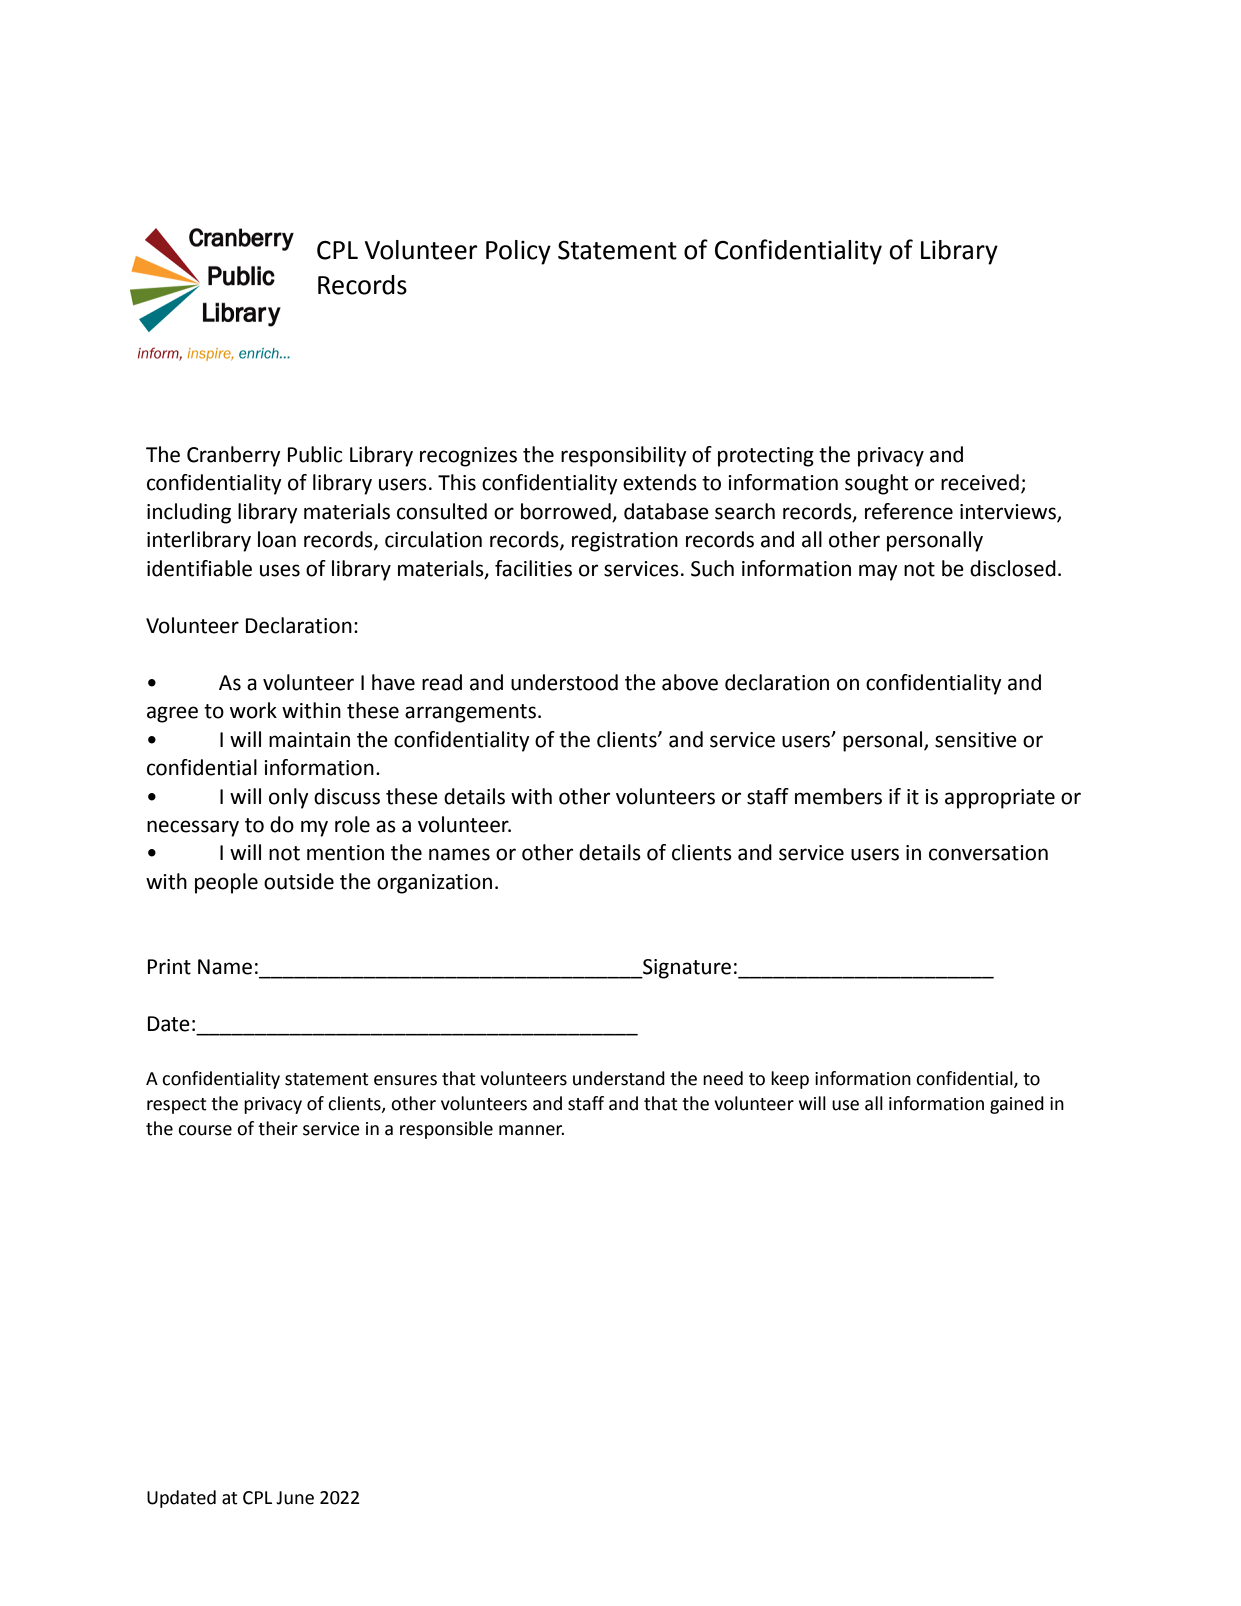 The image size is (1241, 1606). Describe the element at coordinates (1017, 1105) in the screenshot. I see `gained` at that location.
